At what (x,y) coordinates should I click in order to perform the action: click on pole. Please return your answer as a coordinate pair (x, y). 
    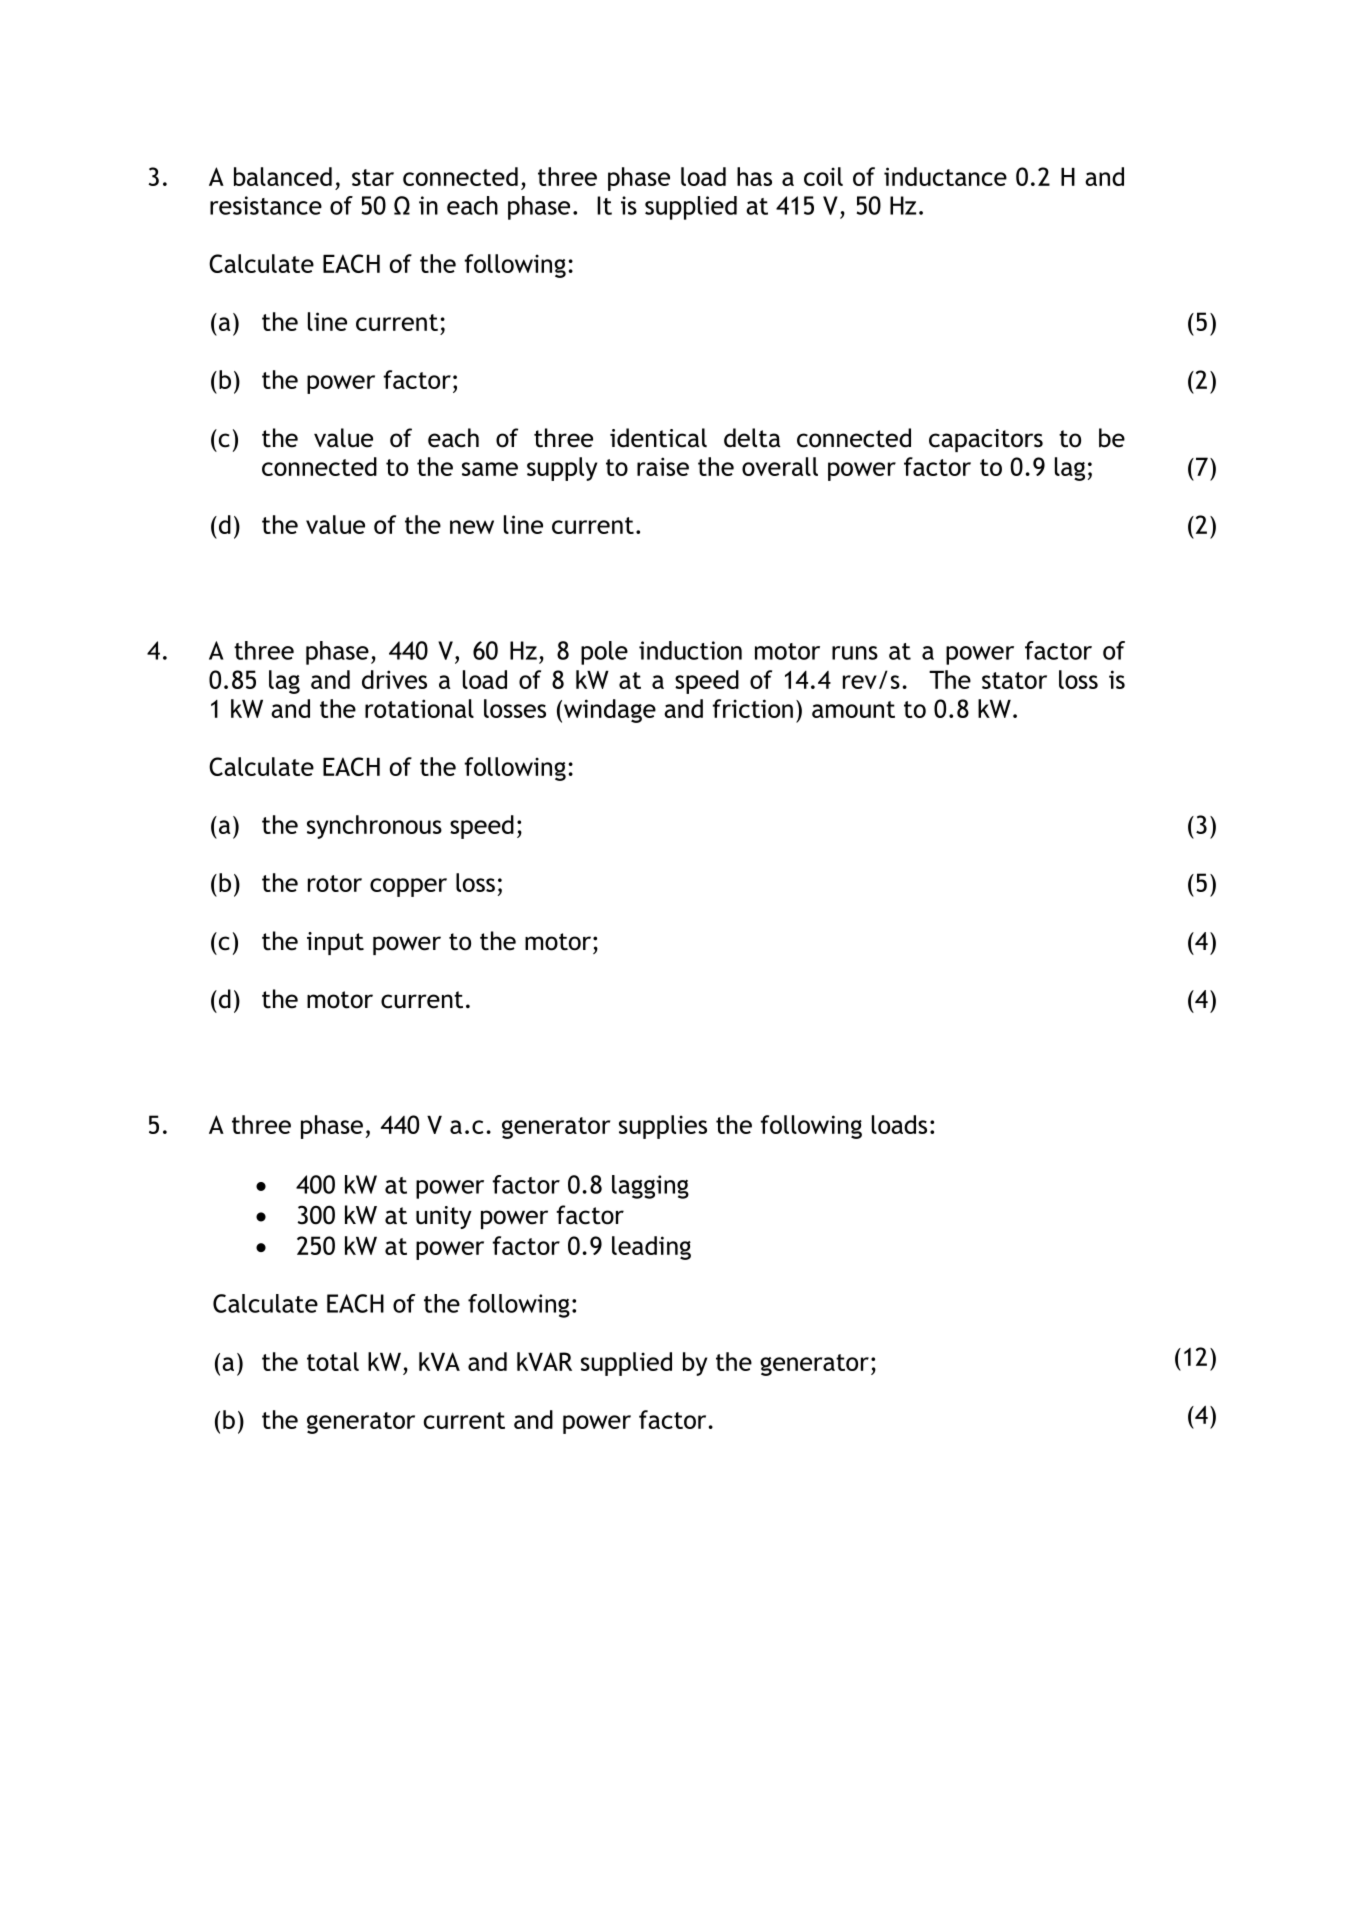
    Looking at the image, I should click on (604, 653).
